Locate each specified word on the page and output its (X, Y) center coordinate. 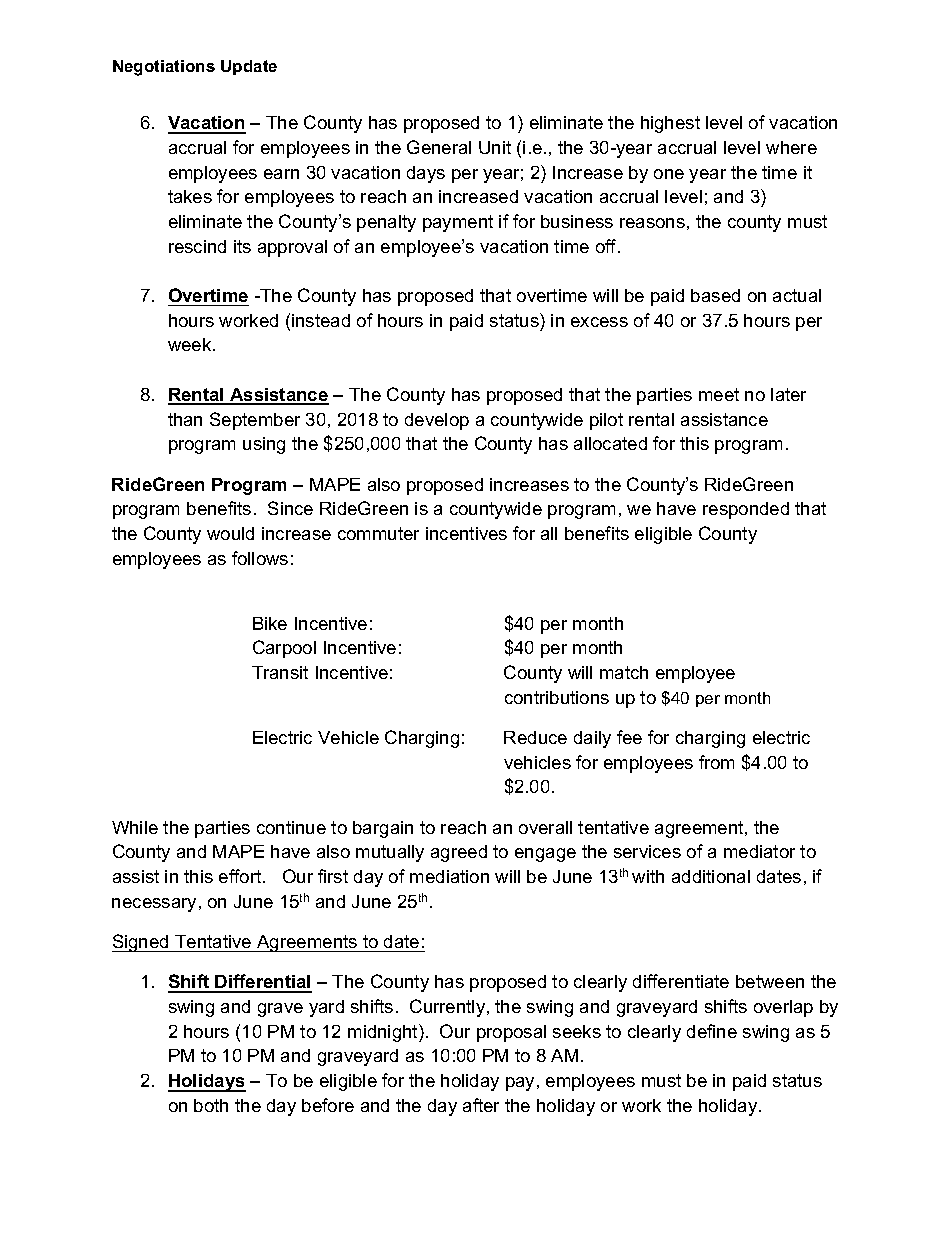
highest (670, 124)
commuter (378, 533)
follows (260, 558)
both (211, 1105)
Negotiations (164, 68)
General (439, 147)
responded (746, 510)
